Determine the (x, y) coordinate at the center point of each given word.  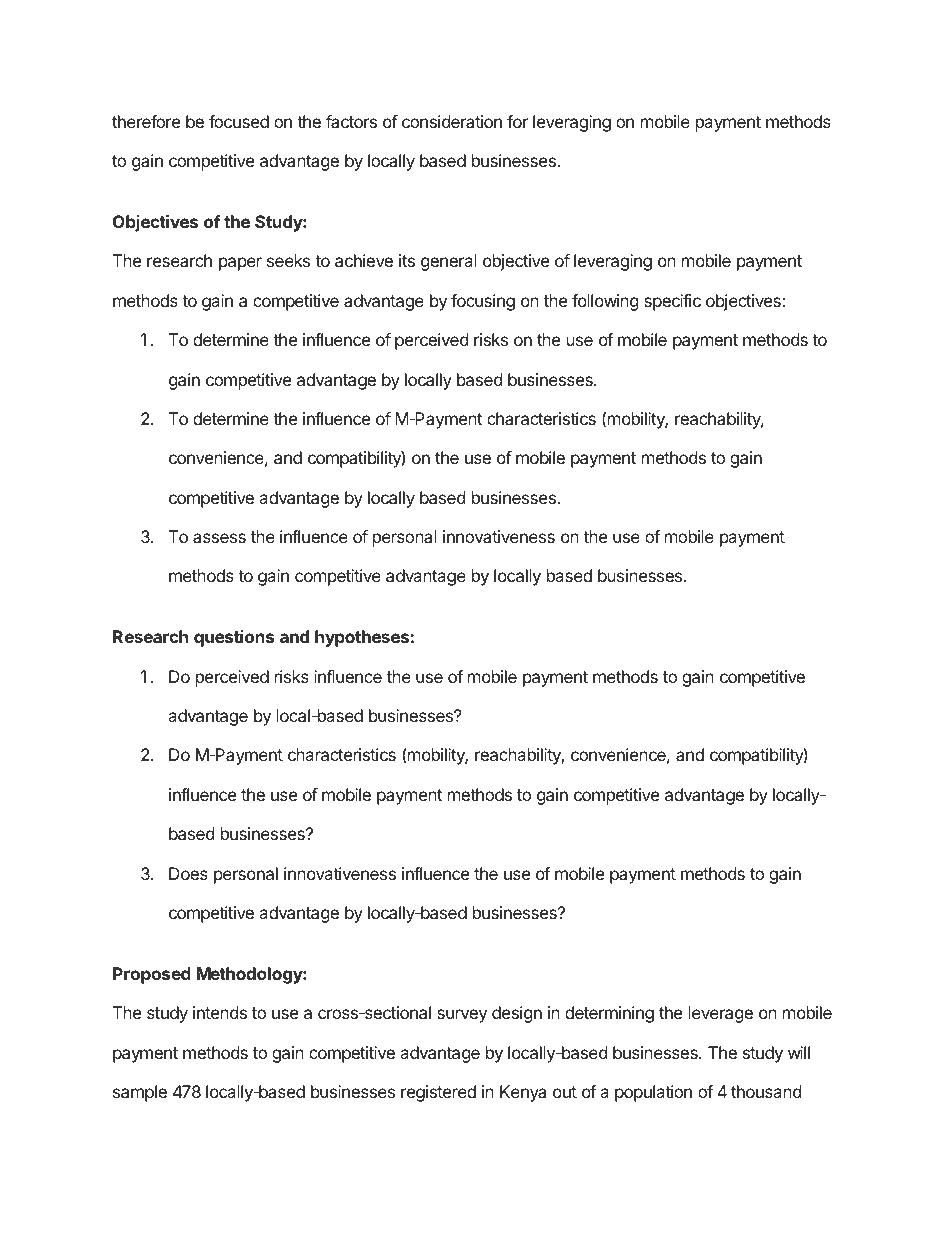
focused (239, 121)
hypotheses (362, 638)
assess (219, 538)
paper (240, 264)
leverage (721, 1014)
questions (234, 638)
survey (462, 1016)
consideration (452, 121)
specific (672, 302)
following (605, 302)
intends (220, 1012)
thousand (766, 1091)
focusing (483, 302)
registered (438, 1093)
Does (188, 873)
